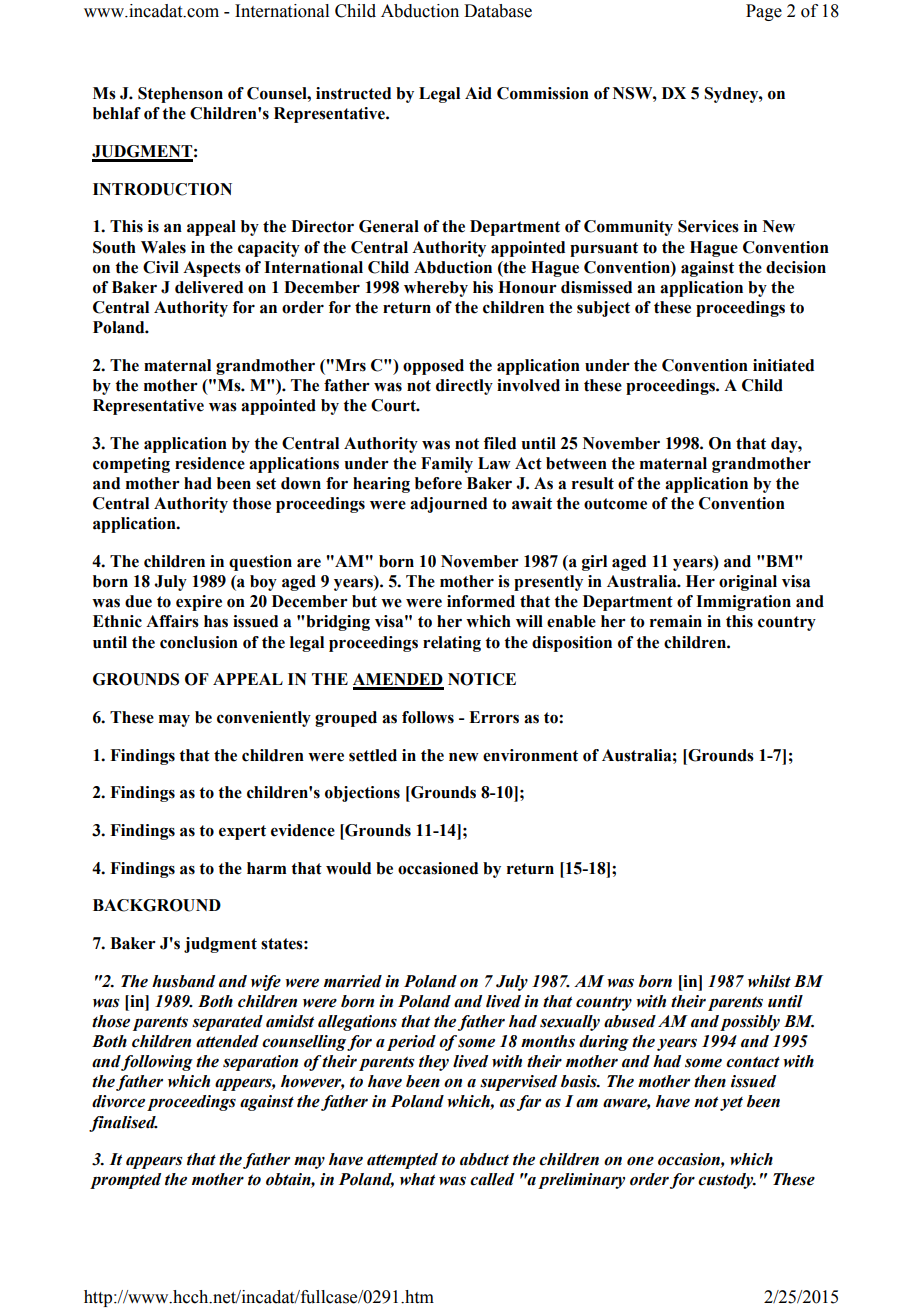 The image size is (924, 1308). I want to click on Stephenson, so click(180, 95).
